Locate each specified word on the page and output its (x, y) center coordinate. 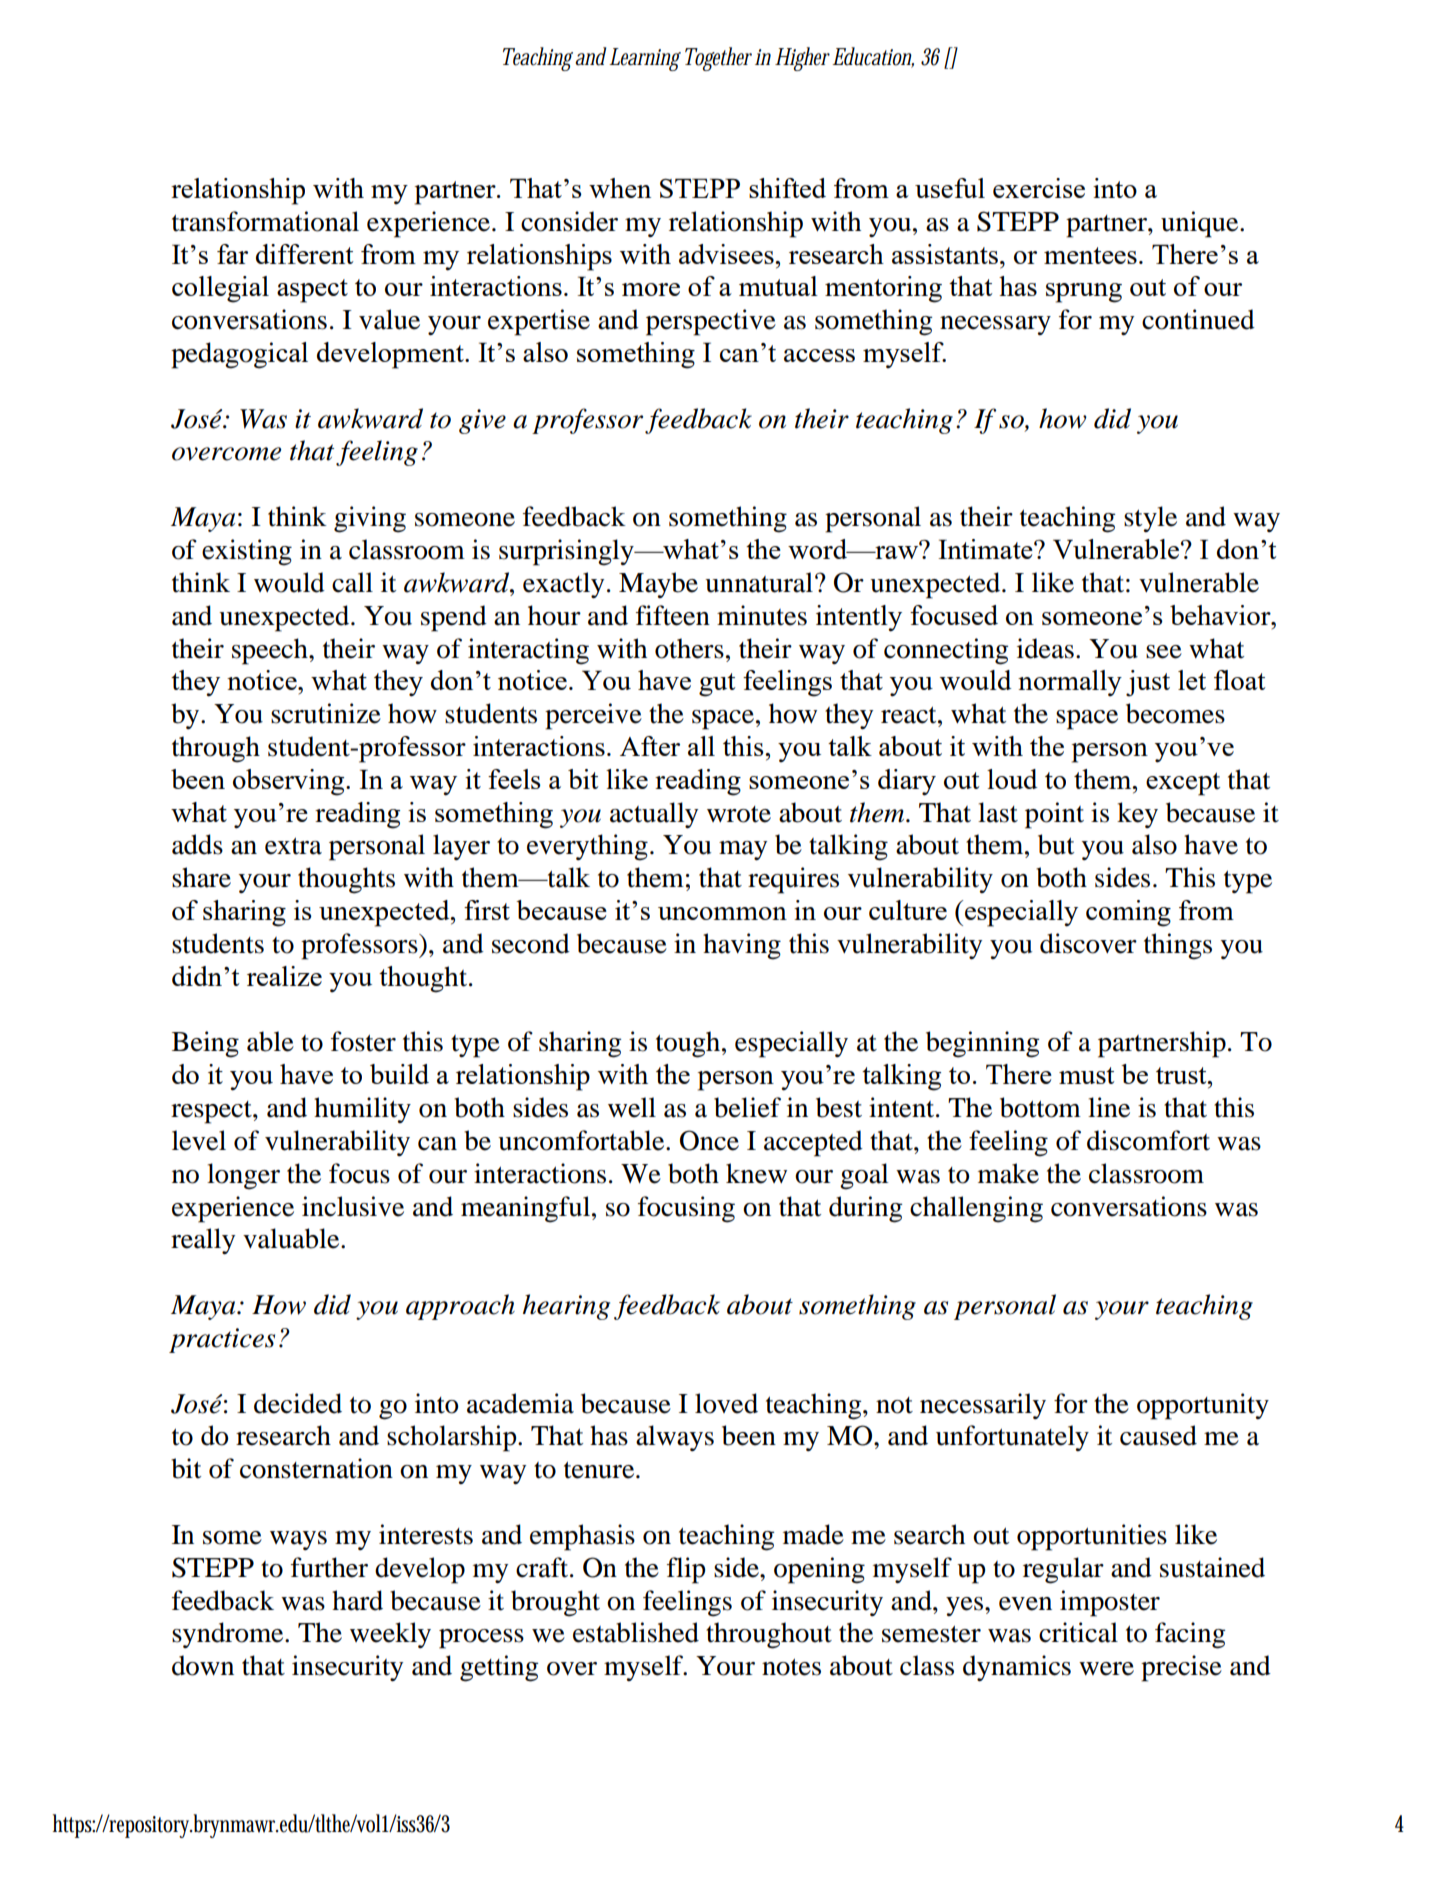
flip (686, 1570)
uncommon (722, 913)
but (1056, 844)
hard (357, 1600)
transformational (265, 221)
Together (718, 59)
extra (293, 846)
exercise (1039, 188)
